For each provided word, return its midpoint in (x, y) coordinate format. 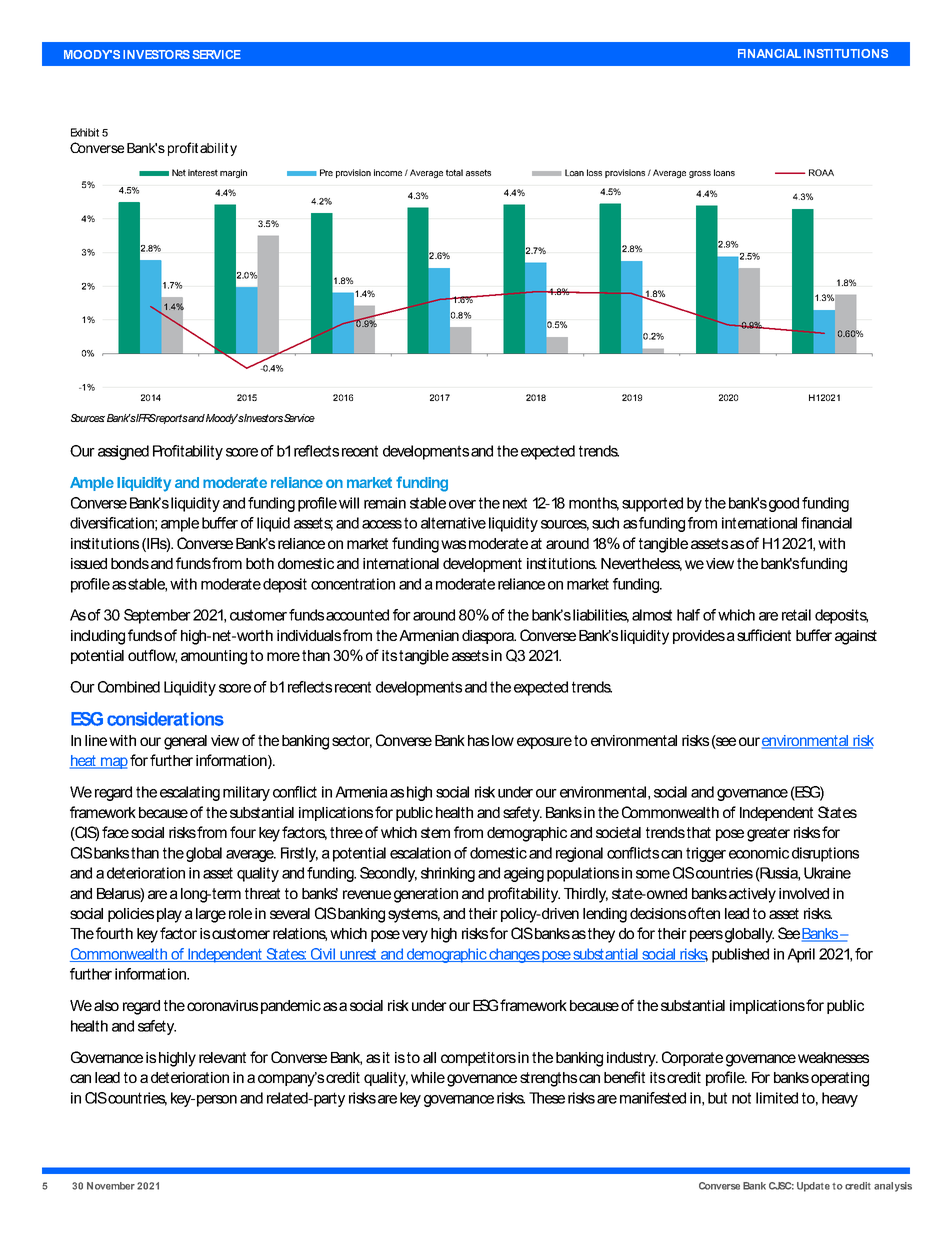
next (515, 503)
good (784, 504)
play (169, 915)
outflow (152, 656)
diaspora (489, 637)
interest (203, 172)
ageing (524, 874)
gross (700, 174)
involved (804, 893)
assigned (123, 452)
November (111, 1186)
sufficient (764, 635)
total (454, 172)
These (547, 1098)
